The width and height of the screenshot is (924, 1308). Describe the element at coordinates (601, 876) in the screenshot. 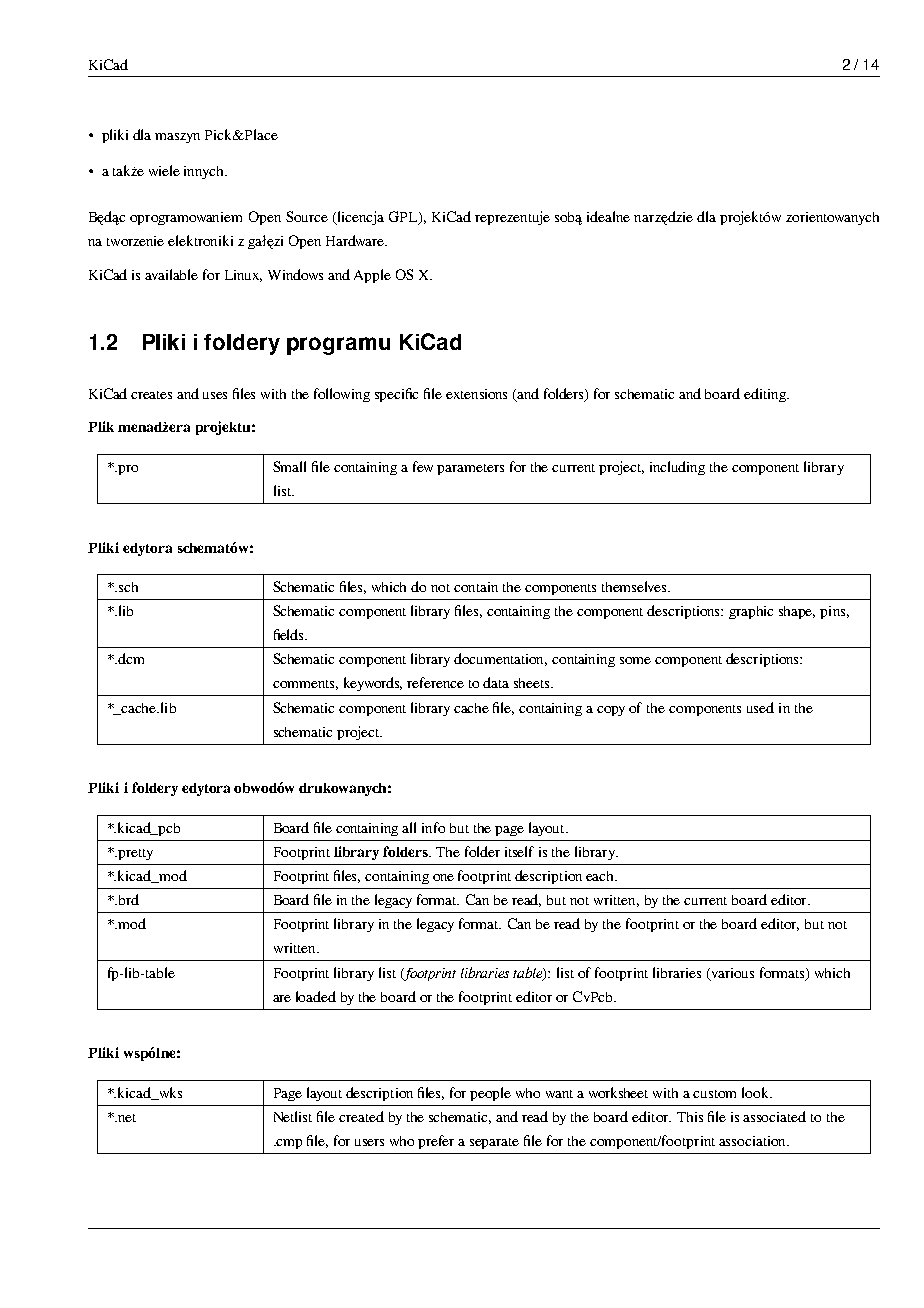

I see `each` at that location.
